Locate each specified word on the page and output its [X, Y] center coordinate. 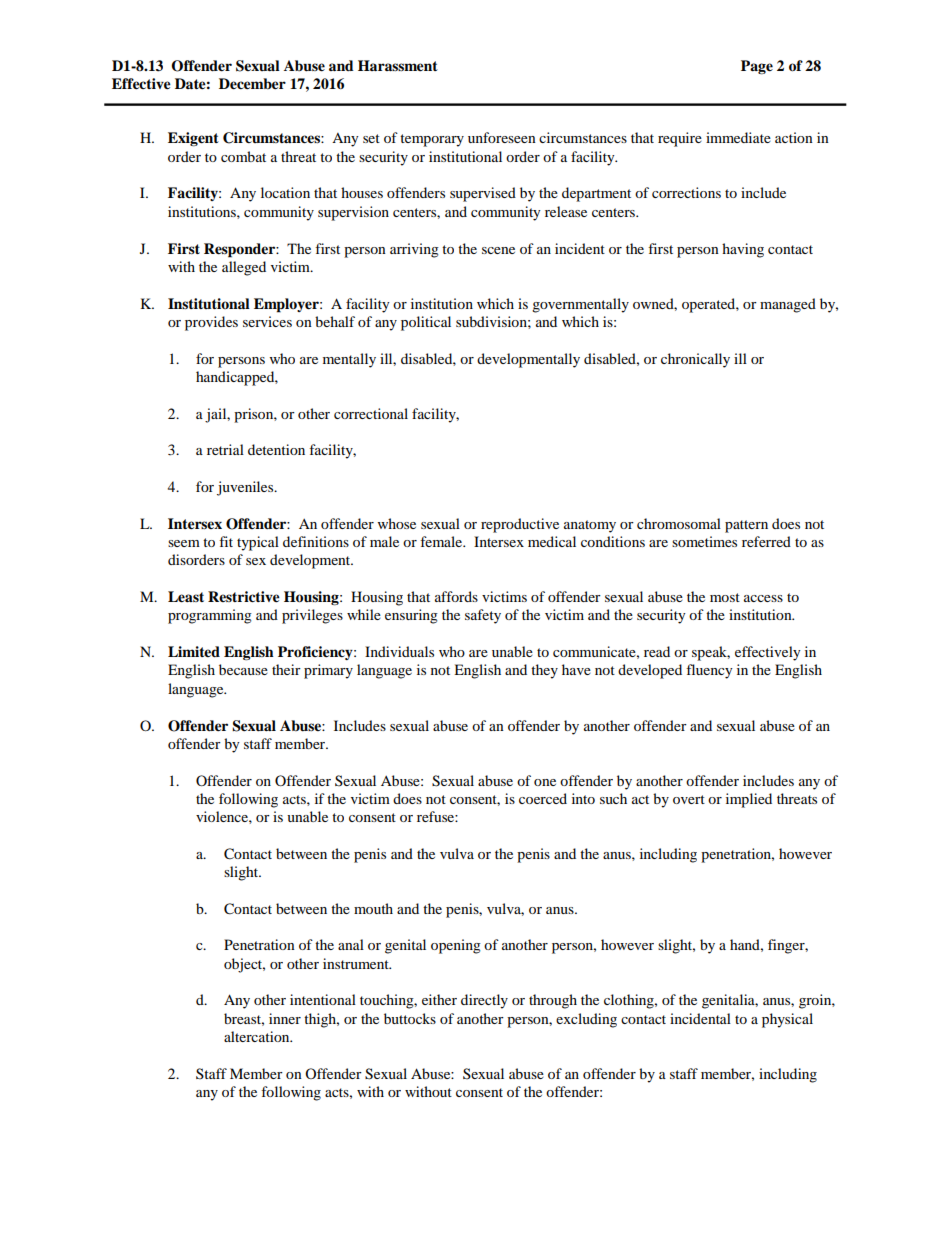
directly [484, 1001]
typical [258, 543]
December [252, 84]
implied [749, 800]
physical [787, 1020]
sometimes [704, 541]
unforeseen [502, 137]
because [243, 669]
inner [285, 1018]
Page [757, 67]
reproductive [520, 525]
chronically [695, 360]
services [267, 321]
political [426, 323]
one [545, 782]
